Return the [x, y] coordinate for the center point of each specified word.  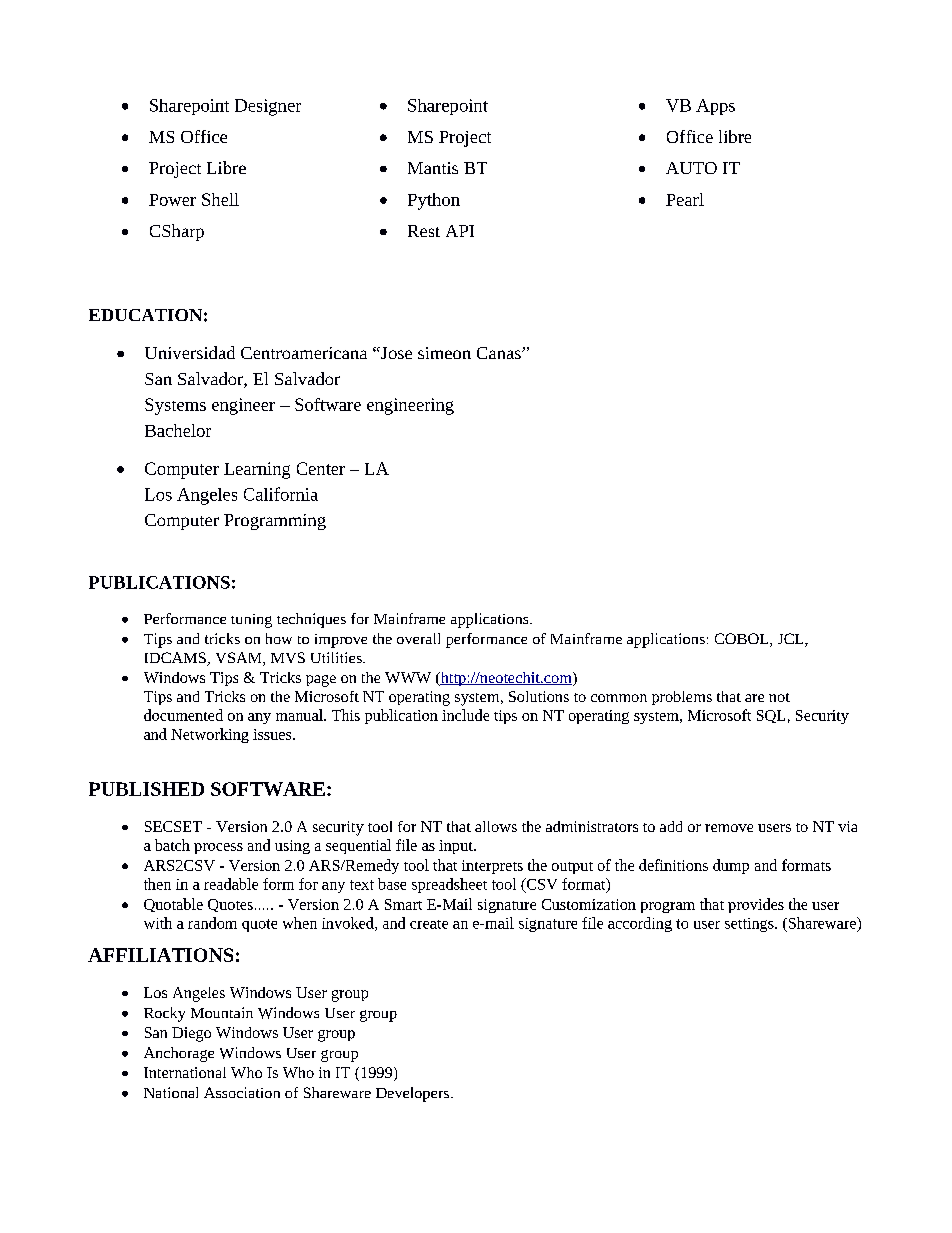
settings [750, 925]
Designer [268, 107]
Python [434, 201]
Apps [715, 107]
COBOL [743, 640]
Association [242, 1092]
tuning [251, 621]
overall [418, 638]
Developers [414, 1094]
